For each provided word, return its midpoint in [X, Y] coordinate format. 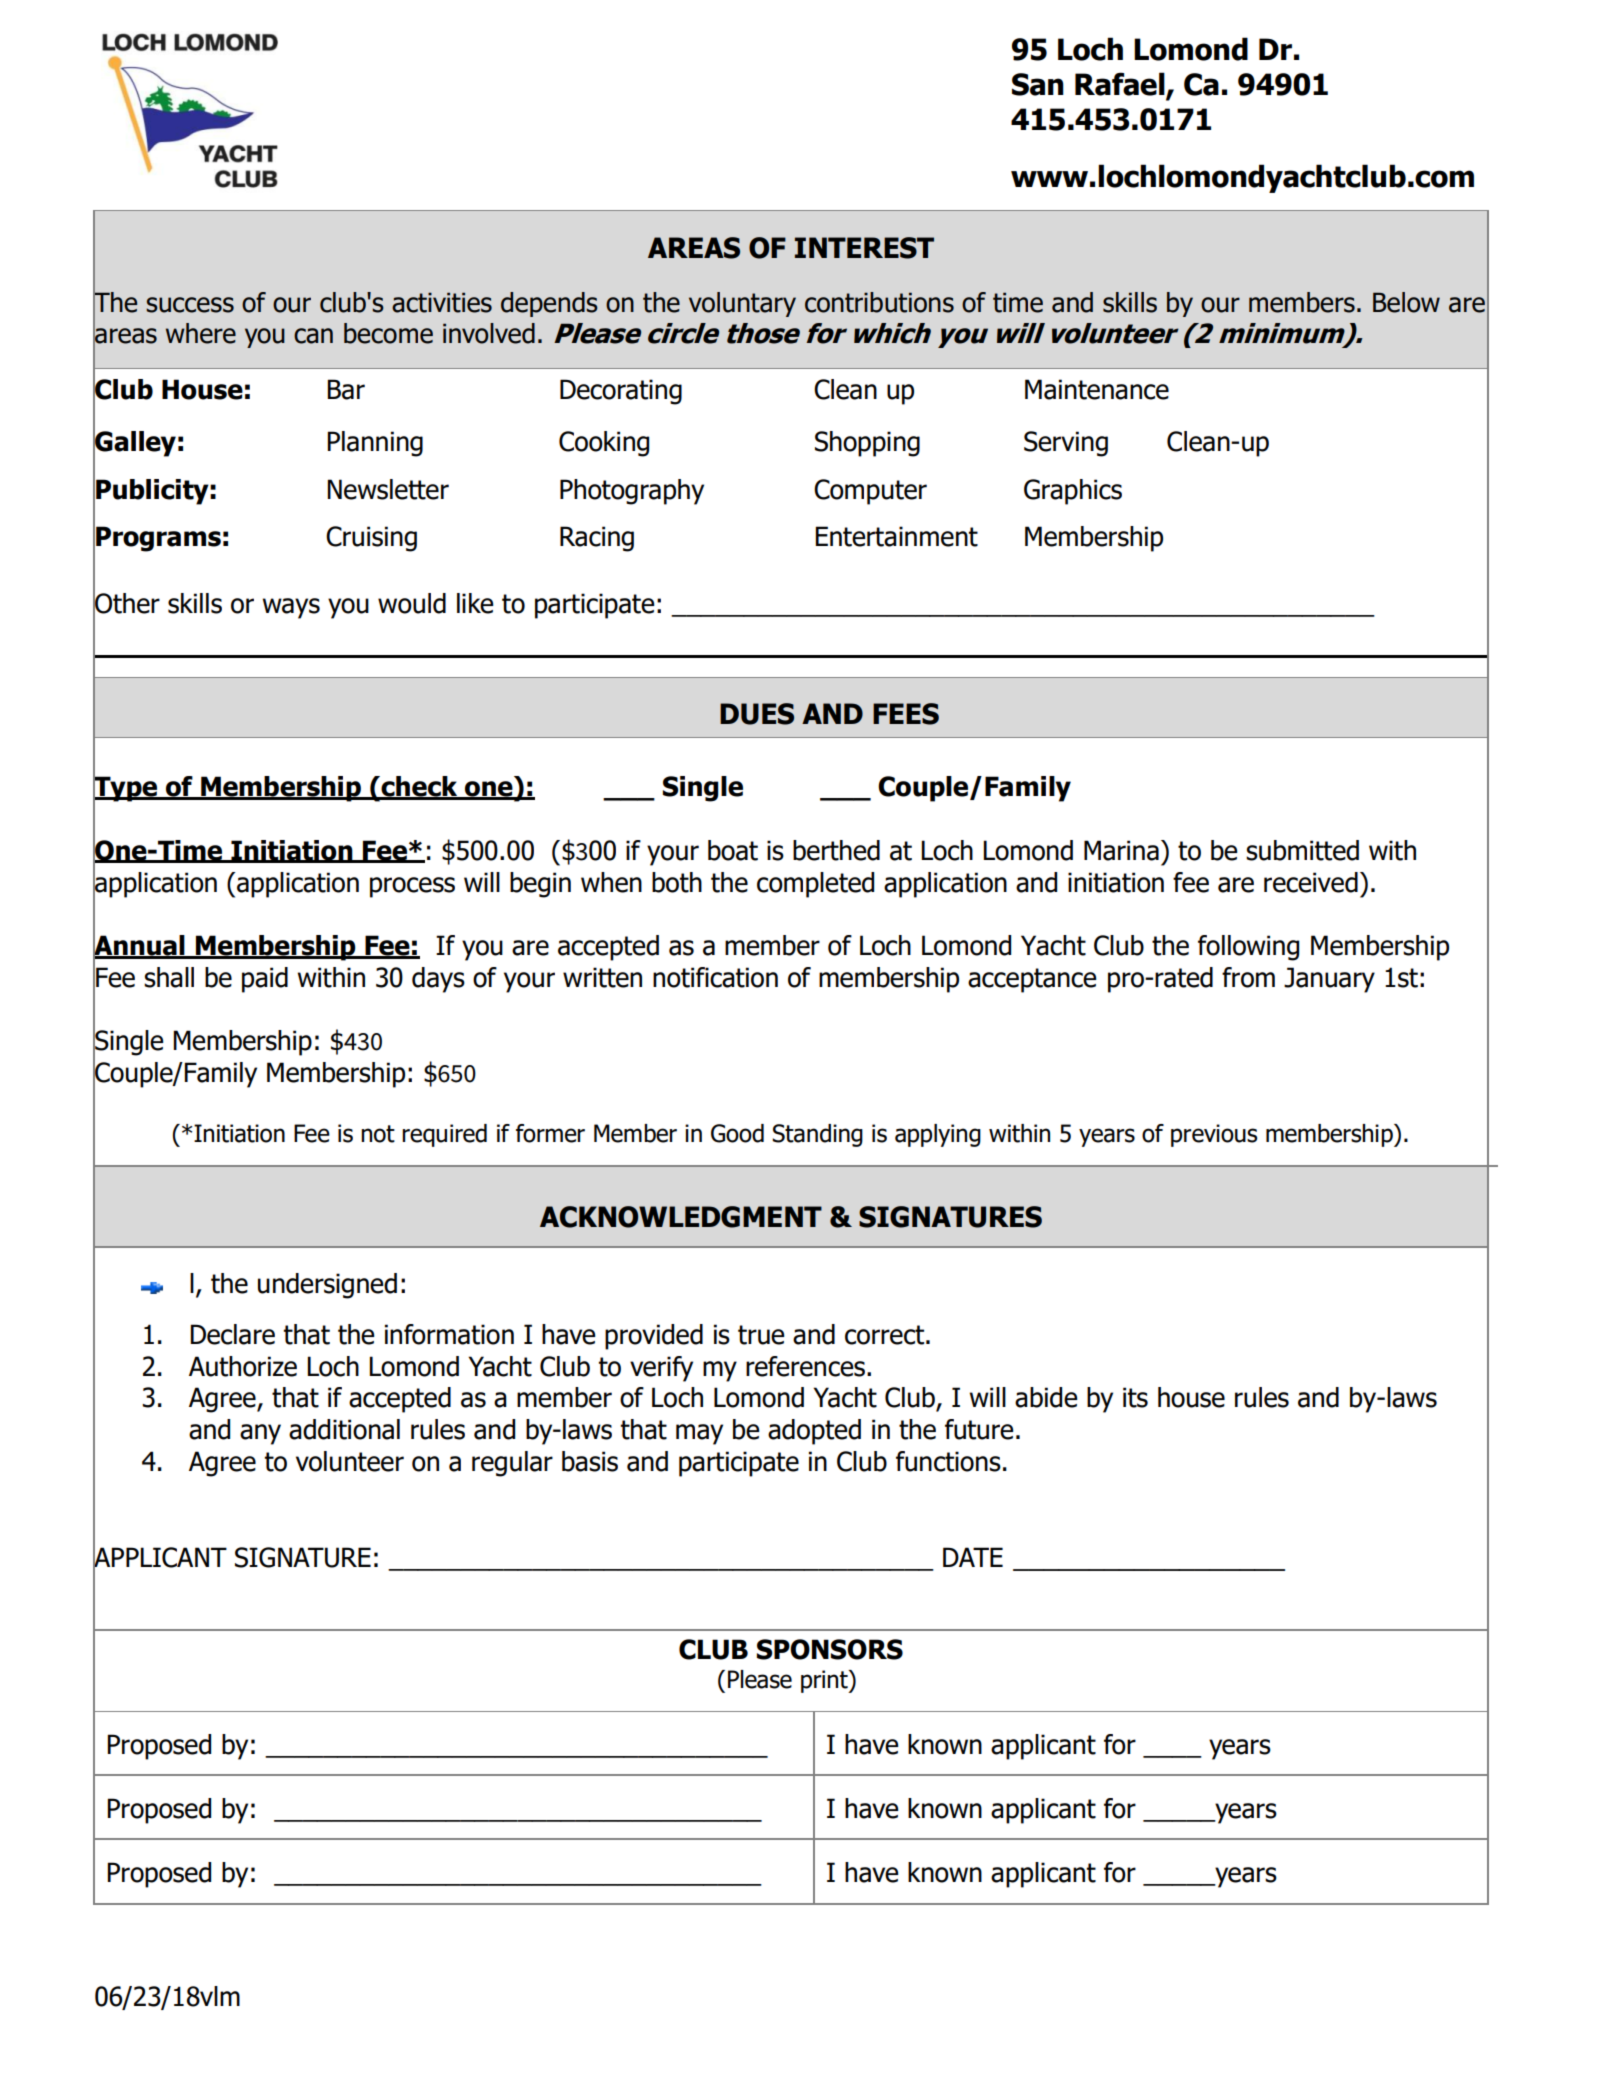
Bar [346, 389]
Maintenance [1097, 389]
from [1248, 977]
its [1135, 1397]
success [190, 305]
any [260, 1434]
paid [265, 980]
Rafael [1121, 85]
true [761, 1335]
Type [126, 788]
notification [715, 977]
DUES [757, 714]
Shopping [867, 444]
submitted [1302, 850]
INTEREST [864, 248]
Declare [232, 1334]
